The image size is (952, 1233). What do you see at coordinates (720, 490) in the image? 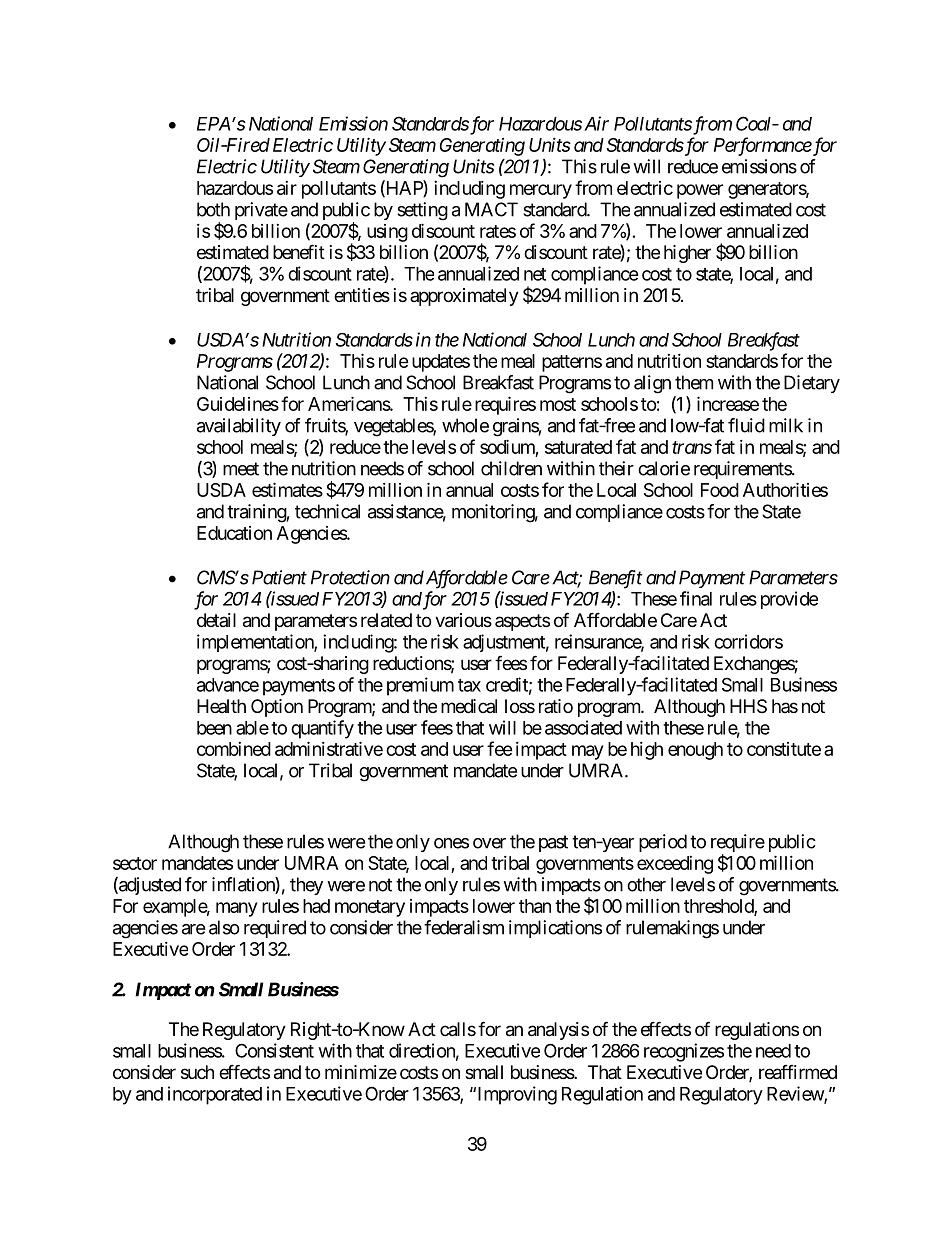
I see `Food` at bounding box center [720, 490].
